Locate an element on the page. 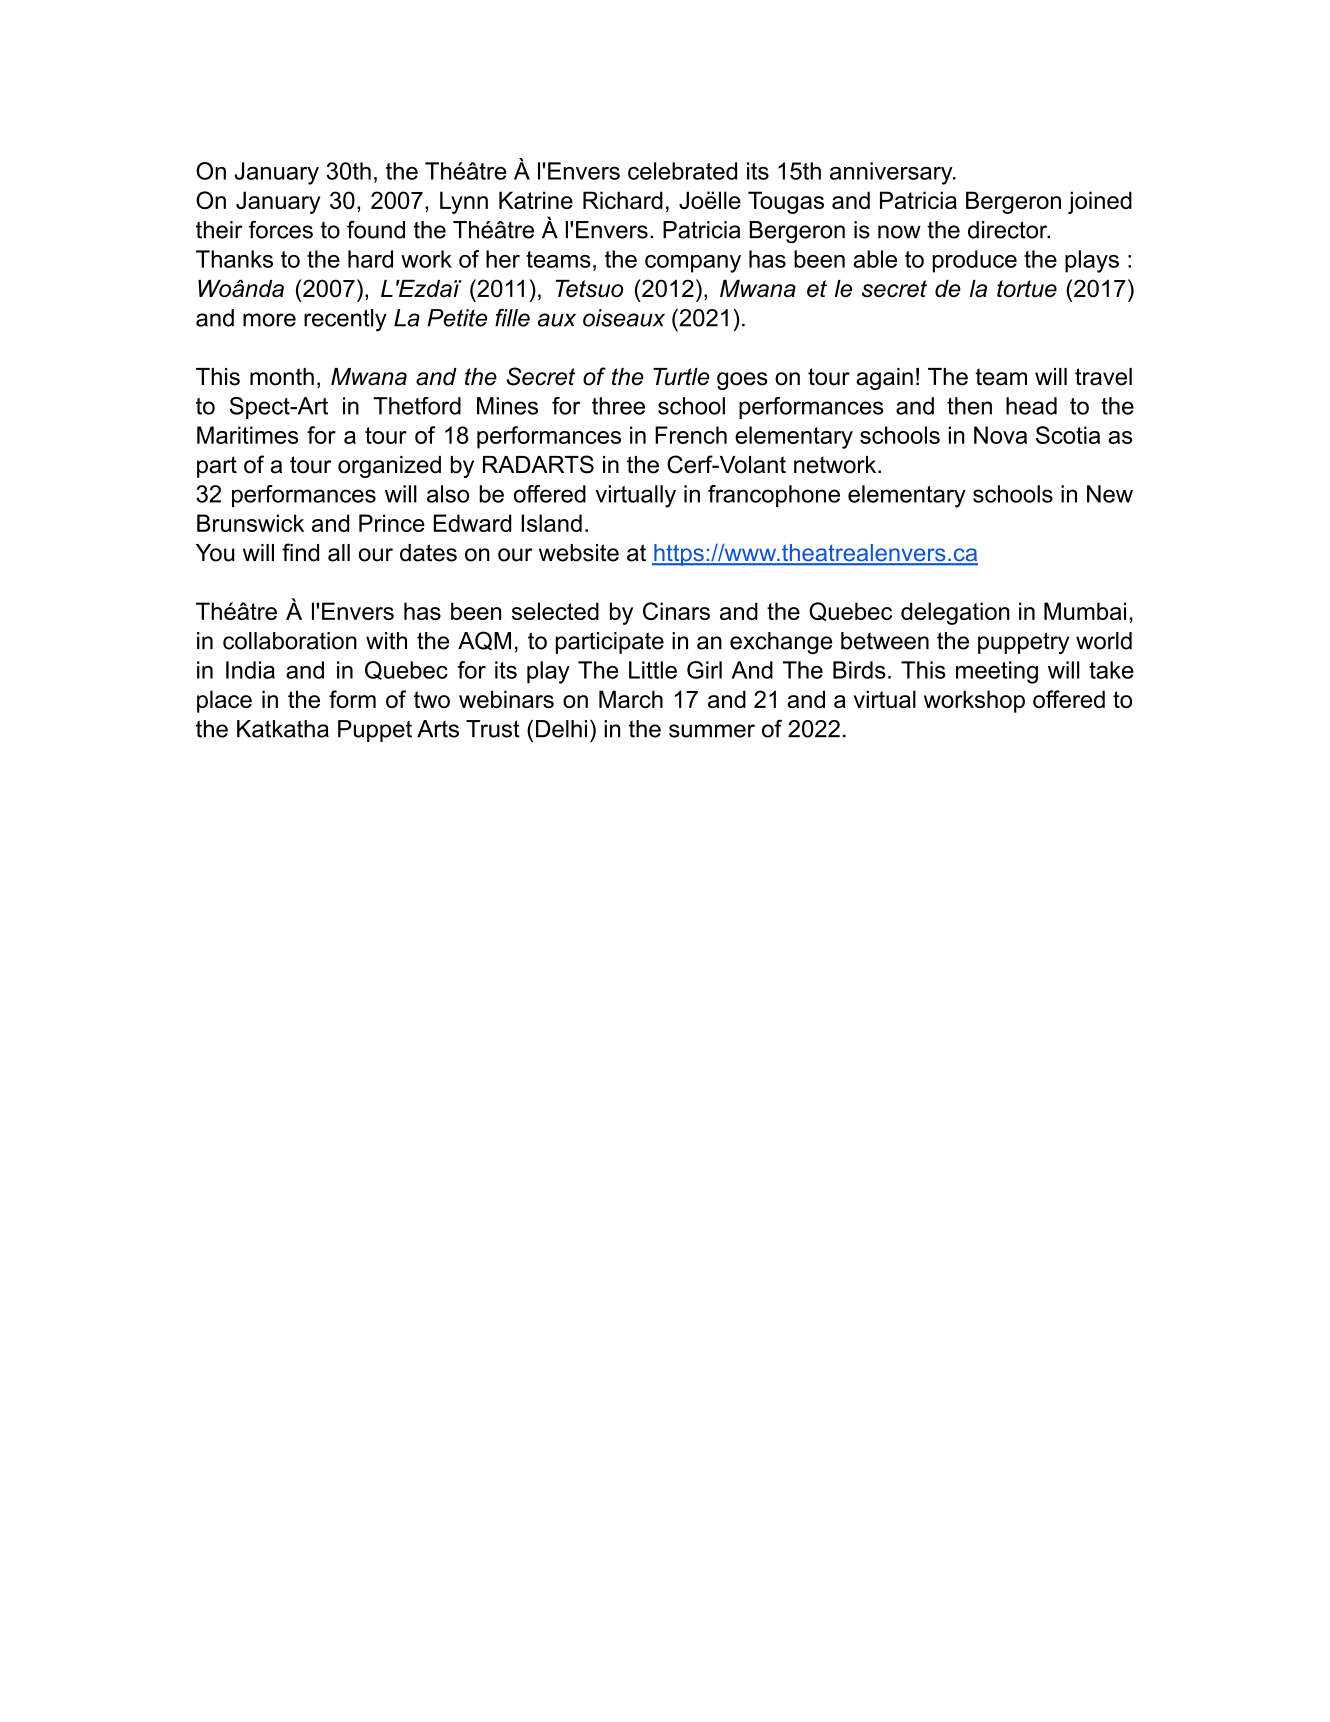  joined is located at coordinates (1100, 202).
